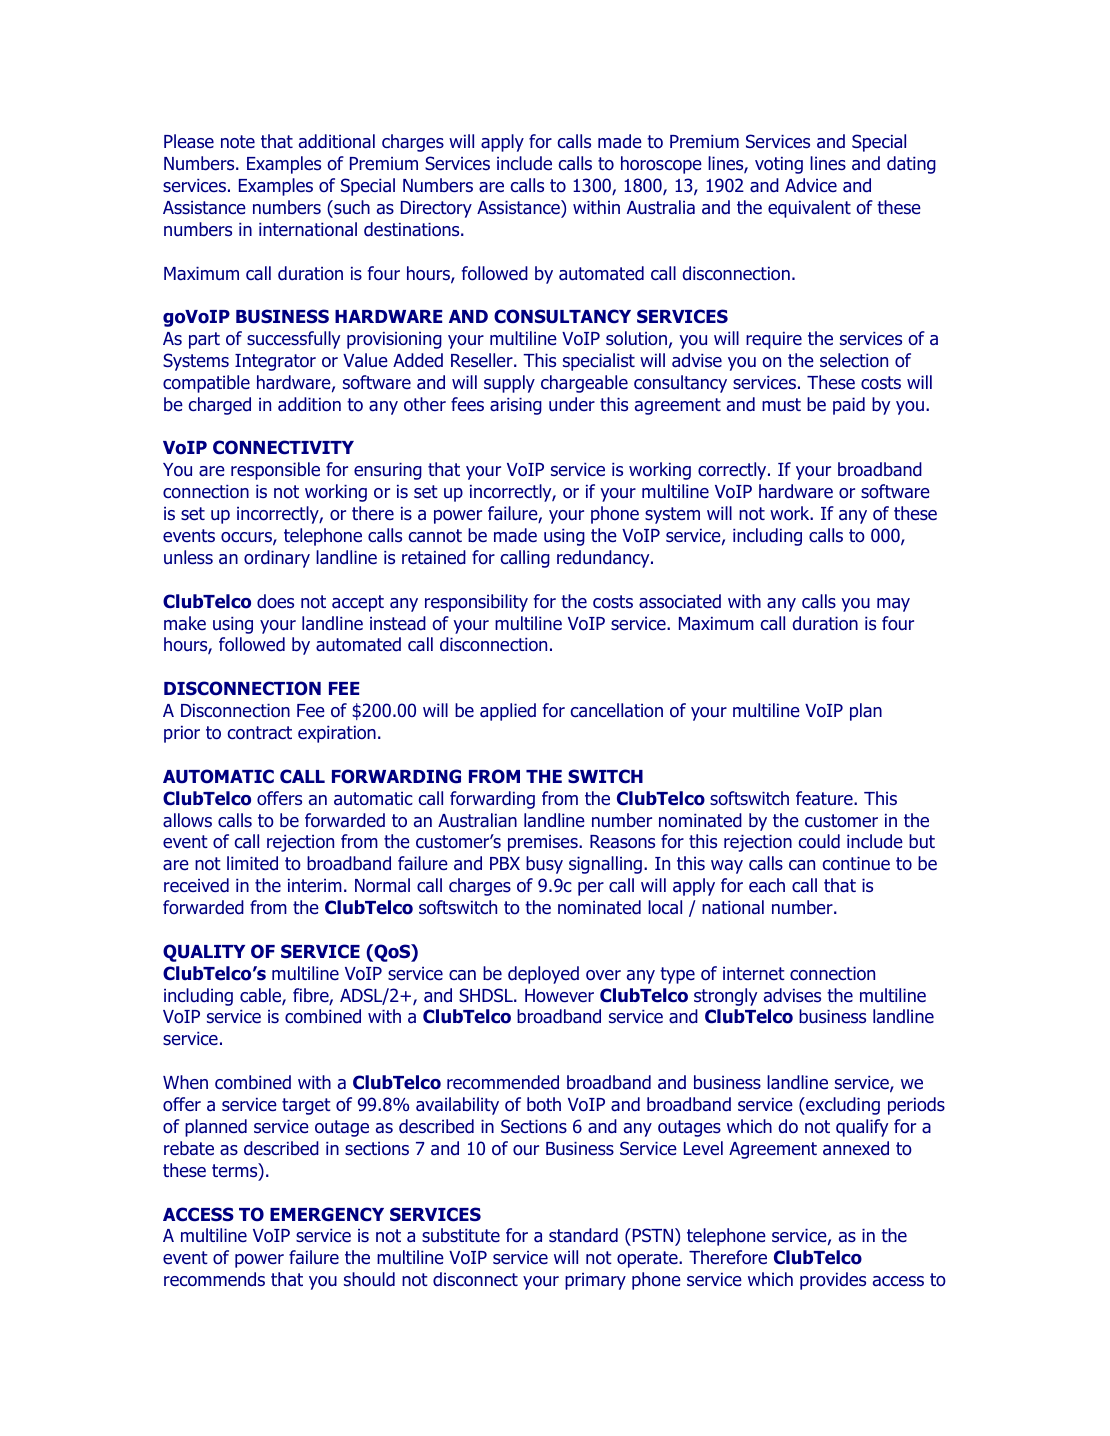 The height and width of the screenshot is (1436, 1110). I want to click on QUALITY, so click(204, 953).
